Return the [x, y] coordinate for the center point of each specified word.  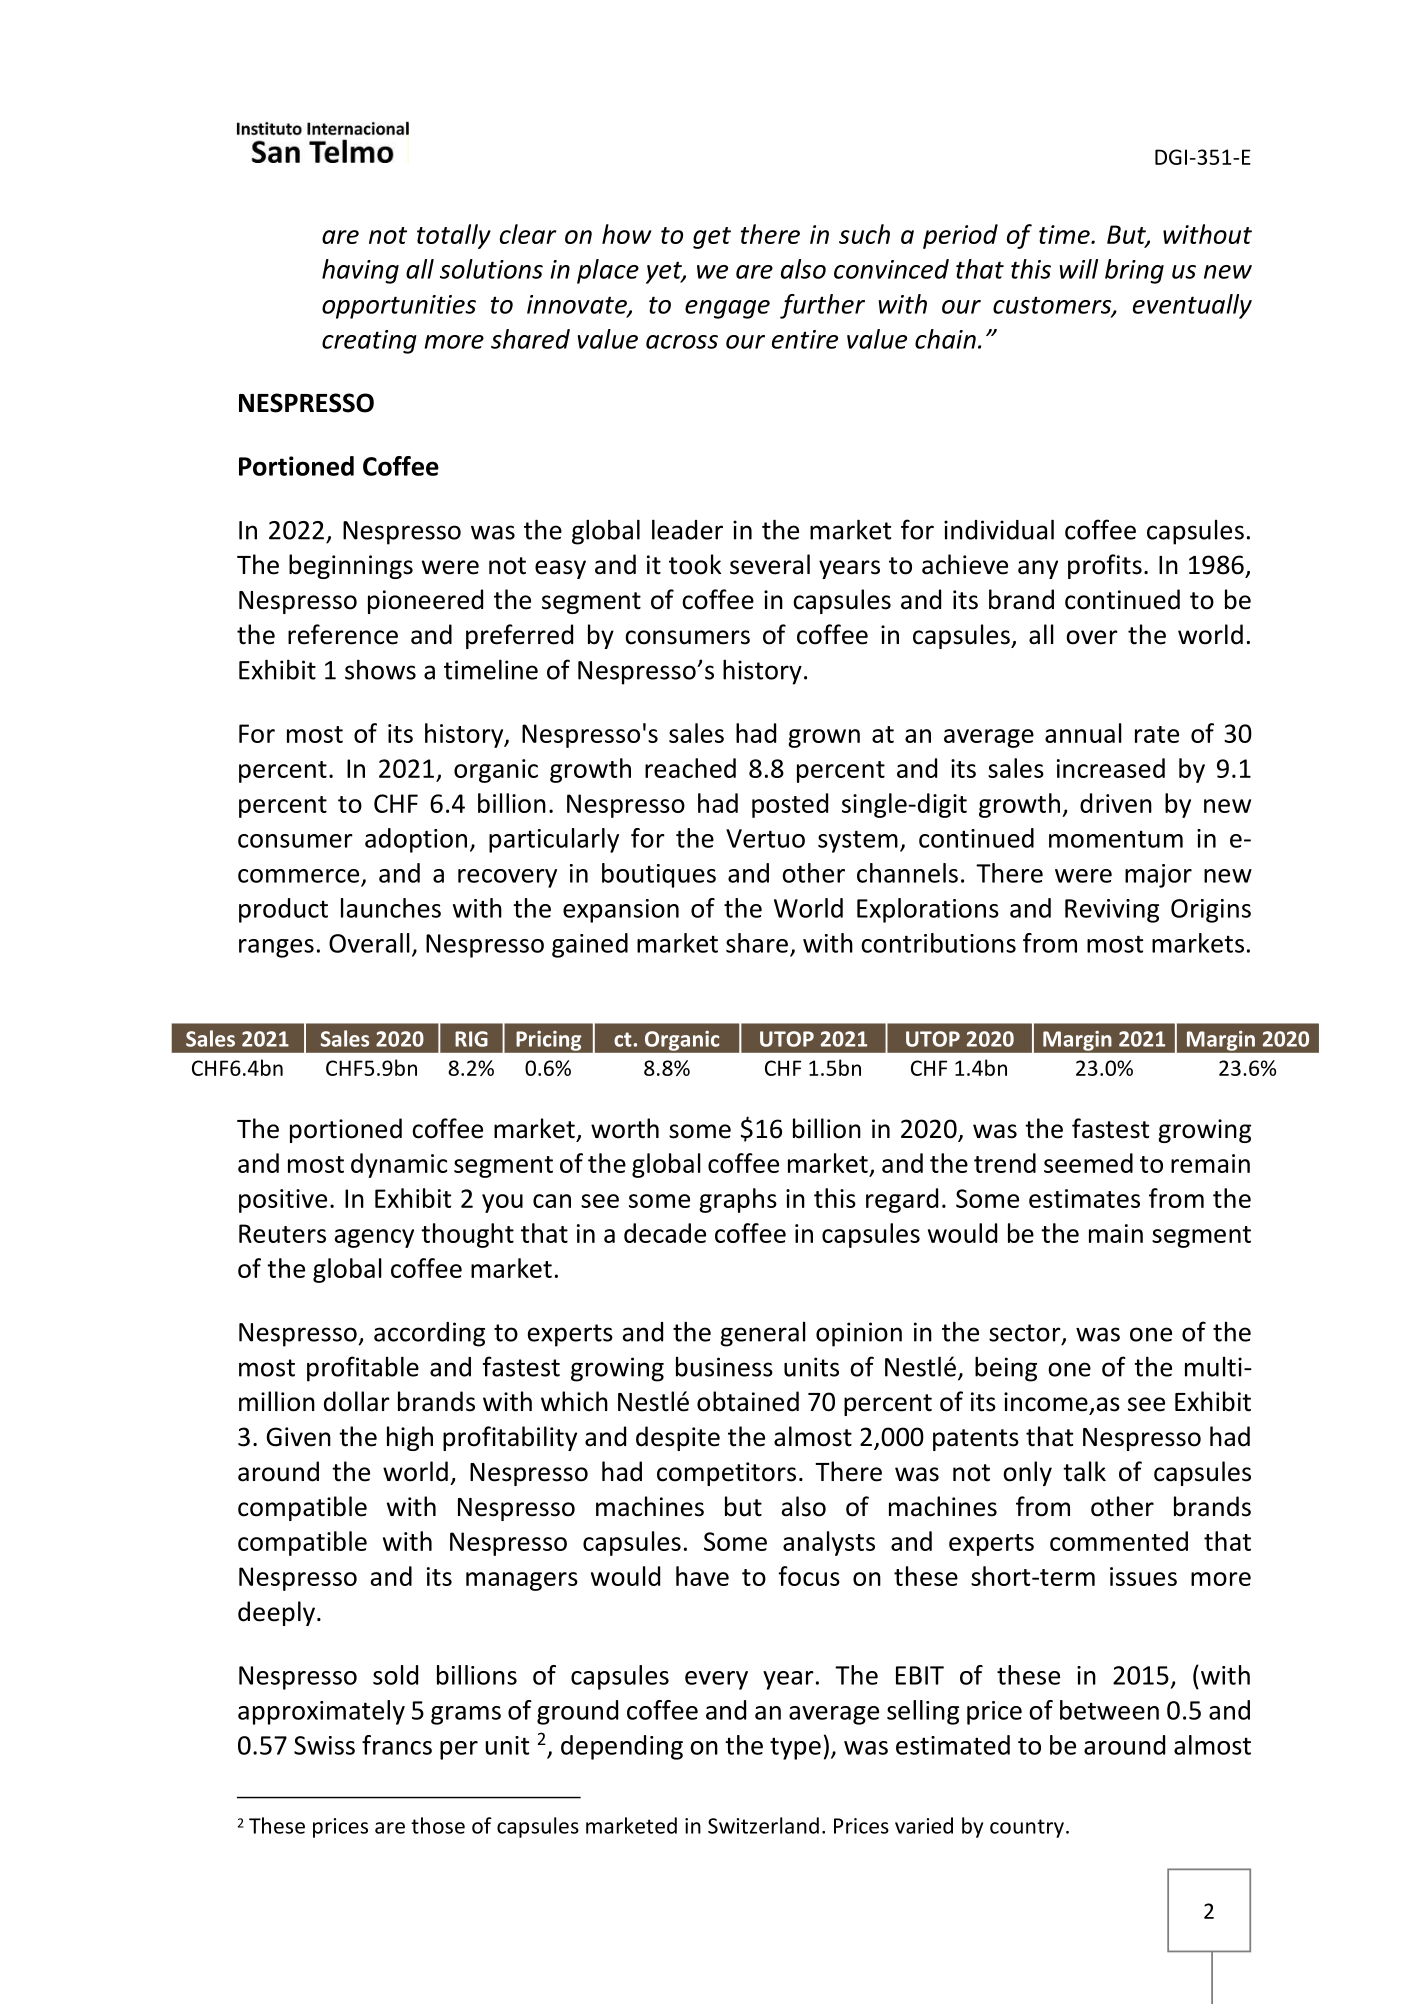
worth [625, 1128]
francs [397, 1745]
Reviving [1112, 911]
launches [391, 908]
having [360, 271]
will [1079, 269]
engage [727, 309]
